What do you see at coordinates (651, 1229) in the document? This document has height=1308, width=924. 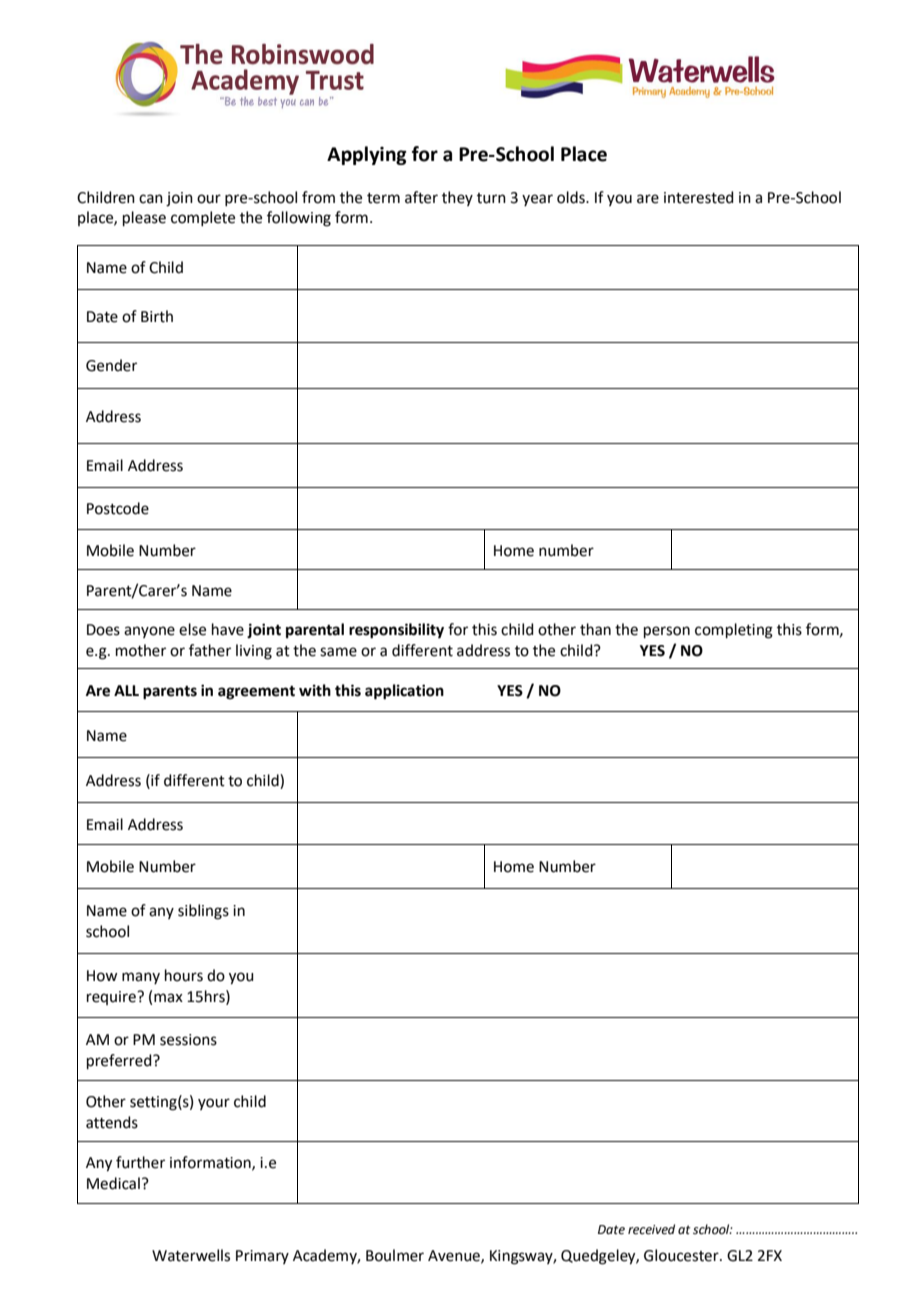 I see `received` at bounding box center [651, 1229].
